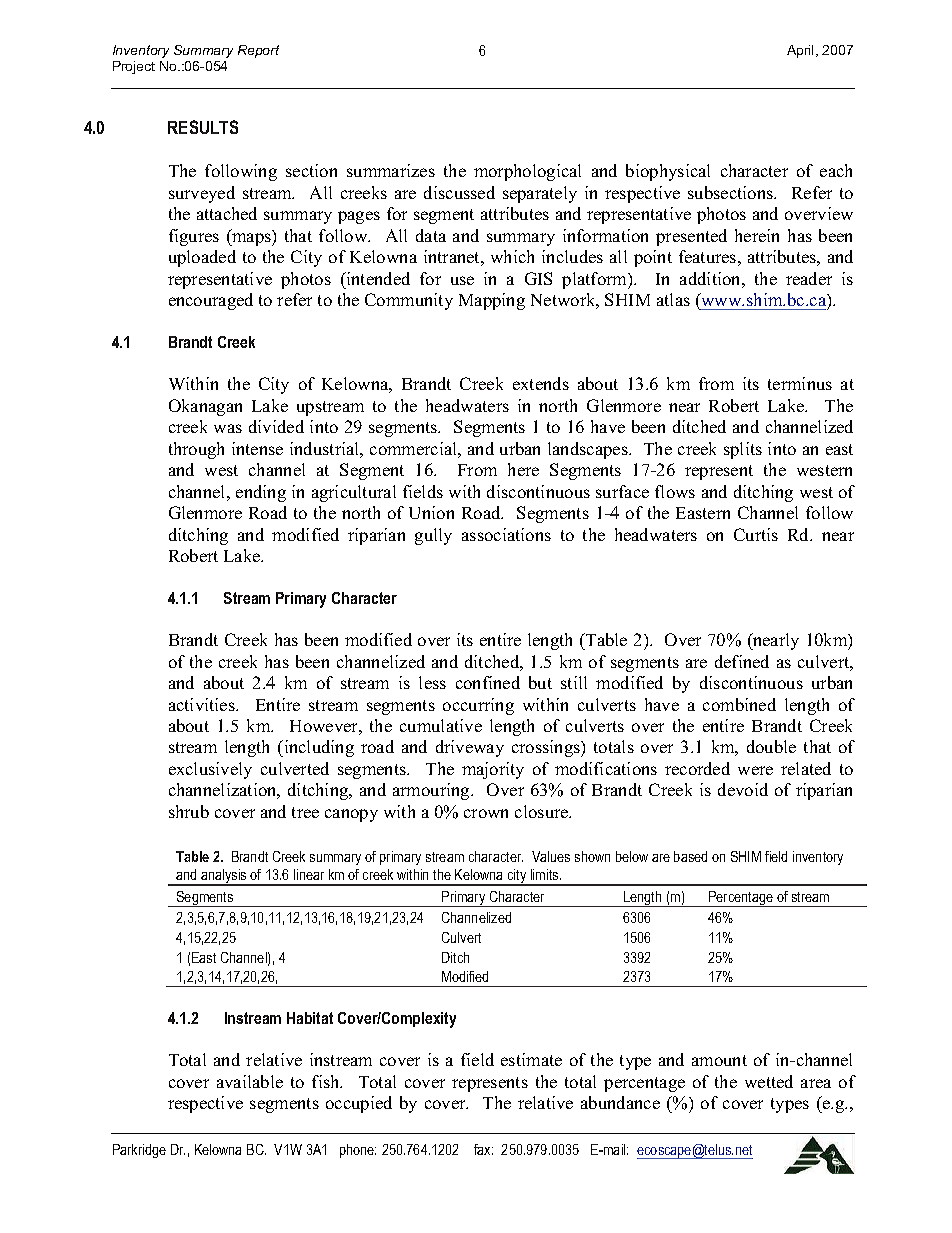  What do you see at coordinates (527, 172) in the screenshot?
I see `morphological` at bounding box center [527, 172].
